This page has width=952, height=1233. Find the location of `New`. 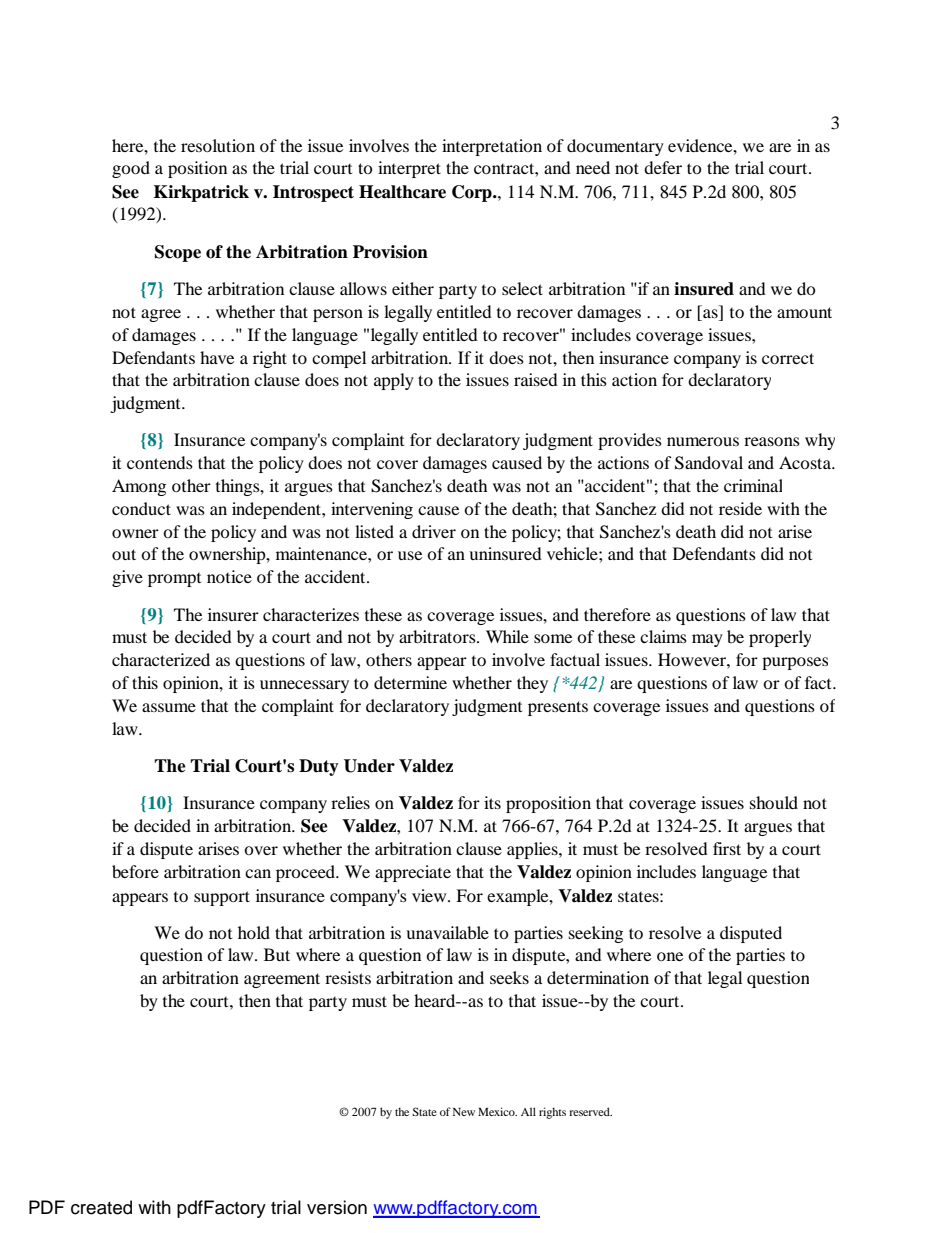

New is located at coordinates (464, 1112).
